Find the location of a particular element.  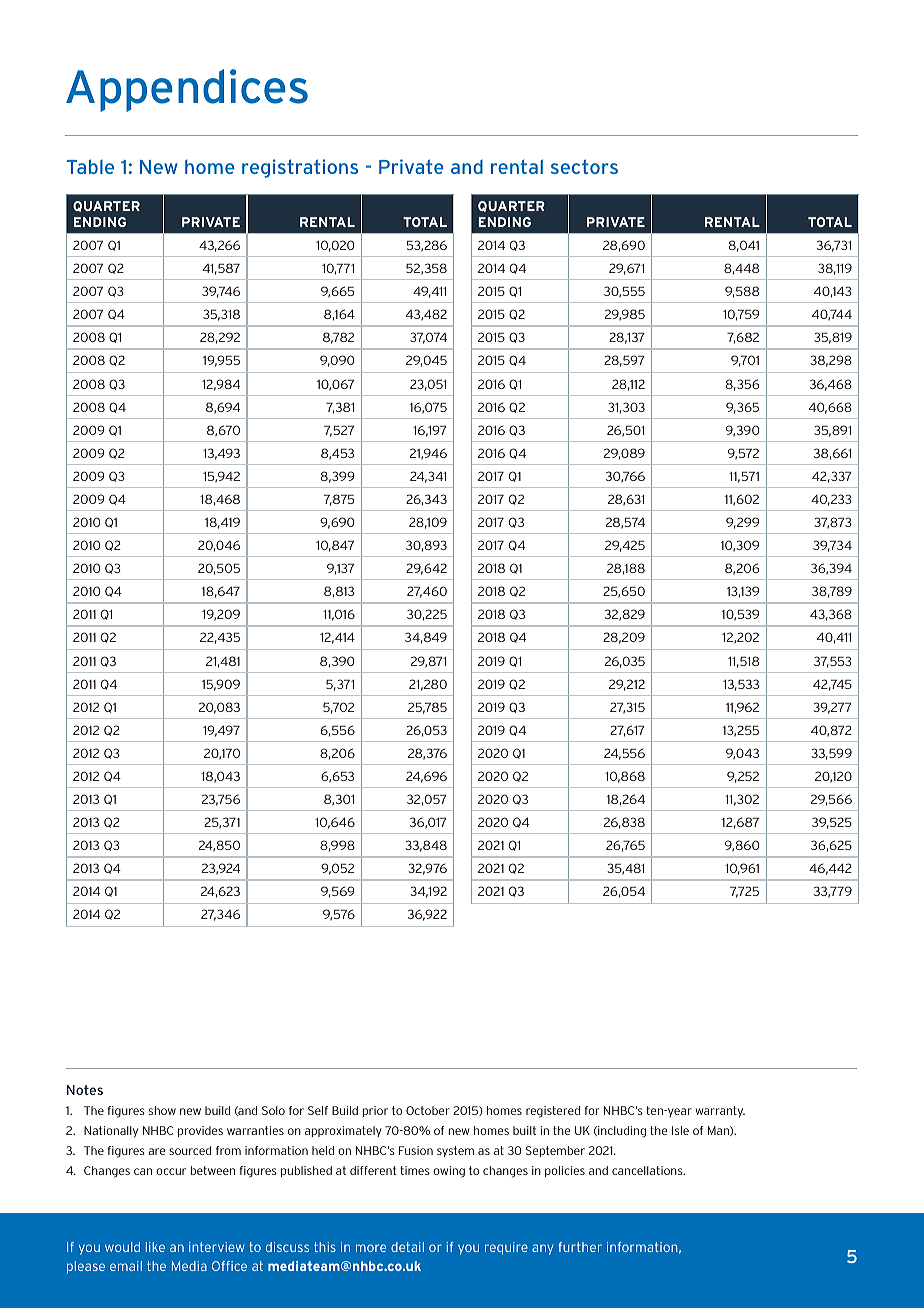

Table is located at coordinates (90, 166).
